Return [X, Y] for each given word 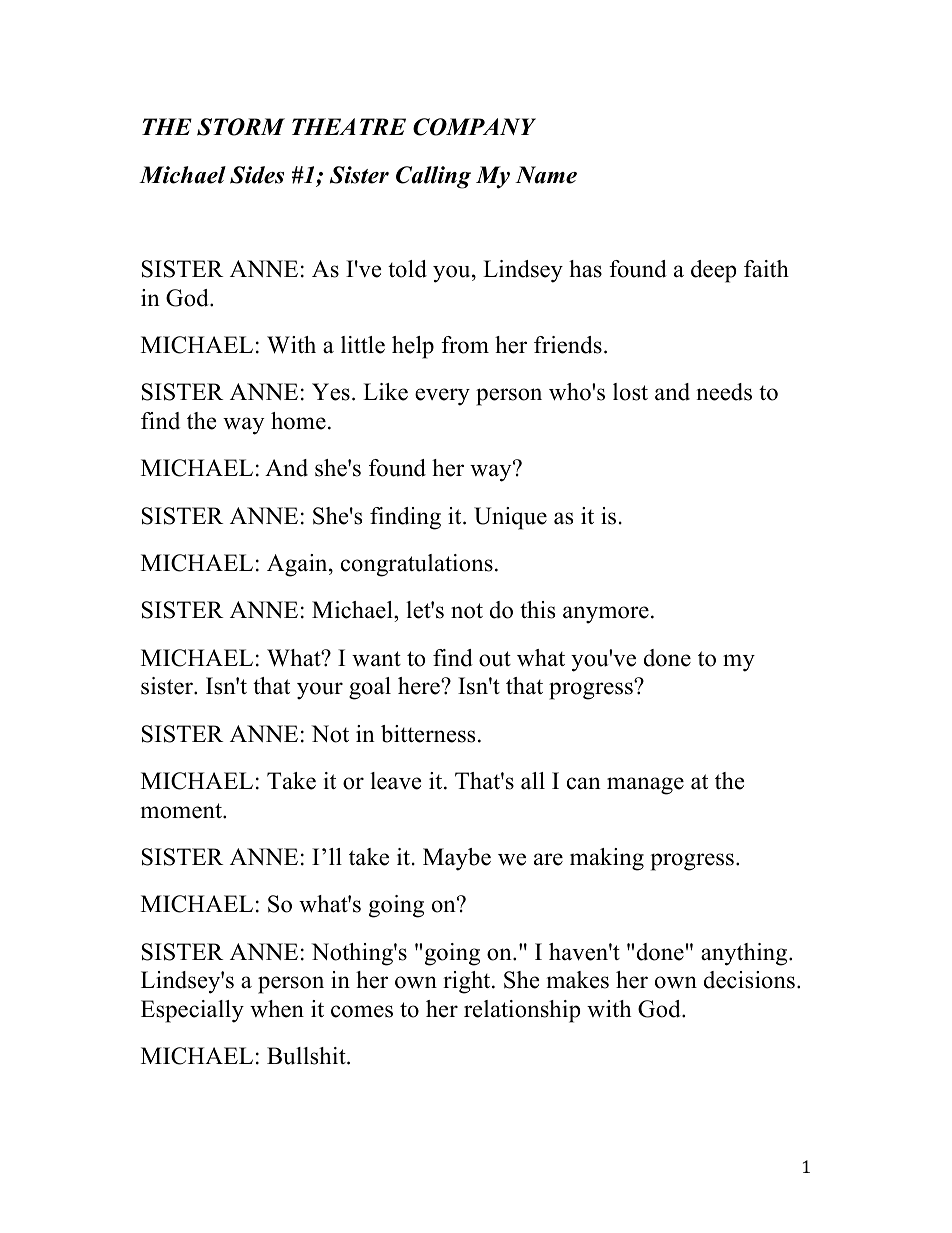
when [277, 1009]
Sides [257, 175]
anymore [606, 615]
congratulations [417, 565]
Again [298, 565]
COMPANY [474, 127]
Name [546, 175]
